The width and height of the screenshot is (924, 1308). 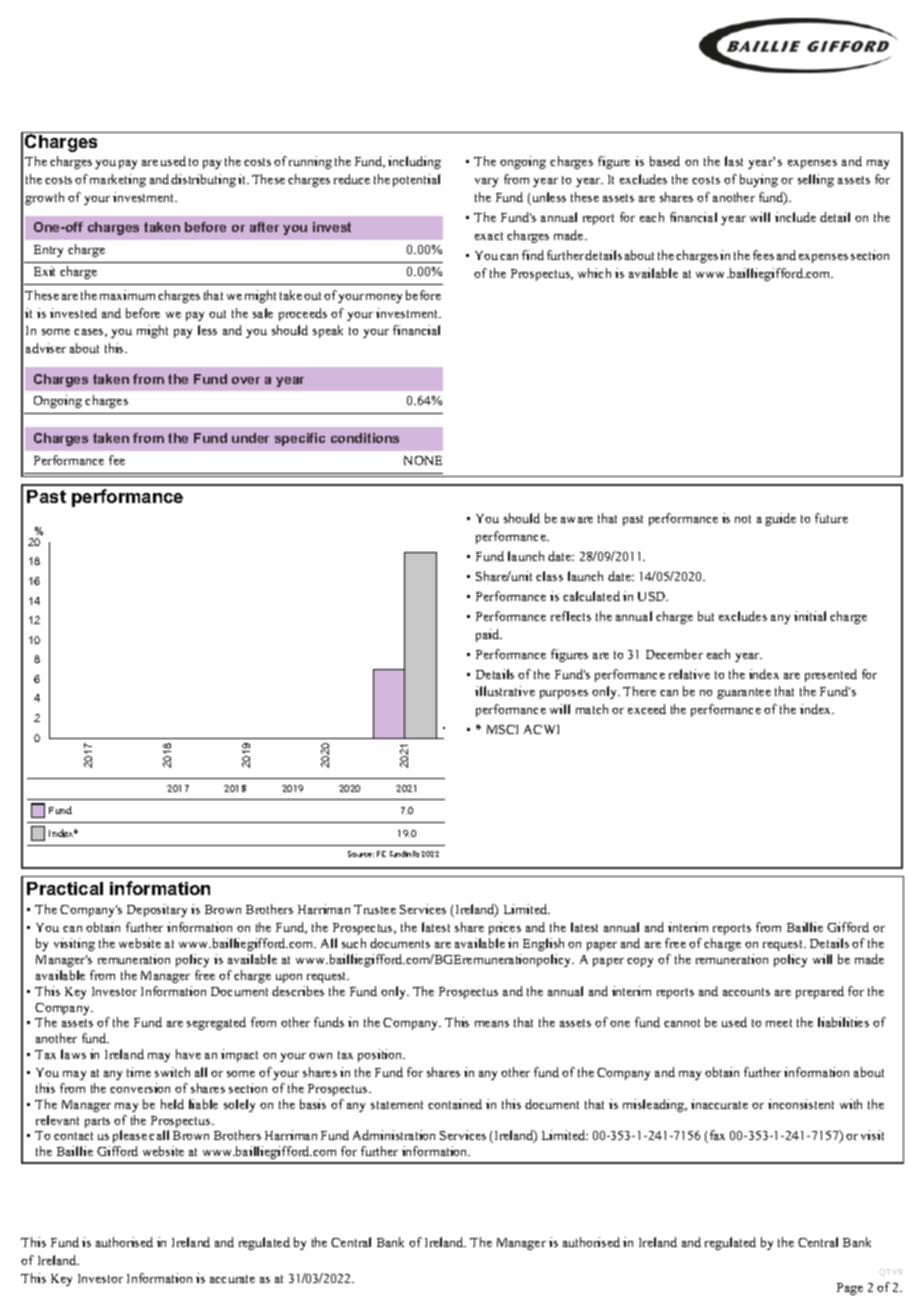 I want to click on potential, so click(x=416, y=180).
